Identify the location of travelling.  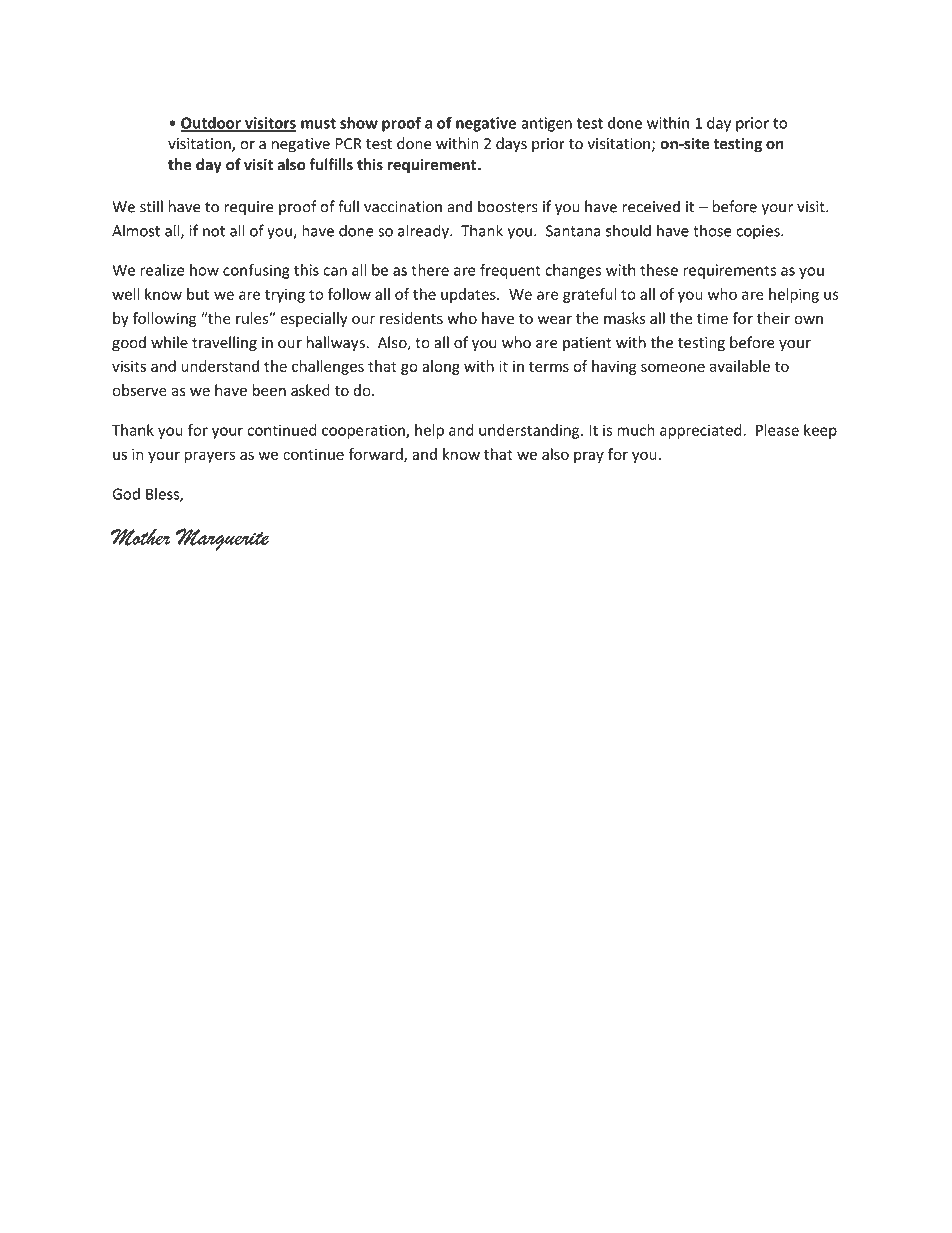
(224, 343).
